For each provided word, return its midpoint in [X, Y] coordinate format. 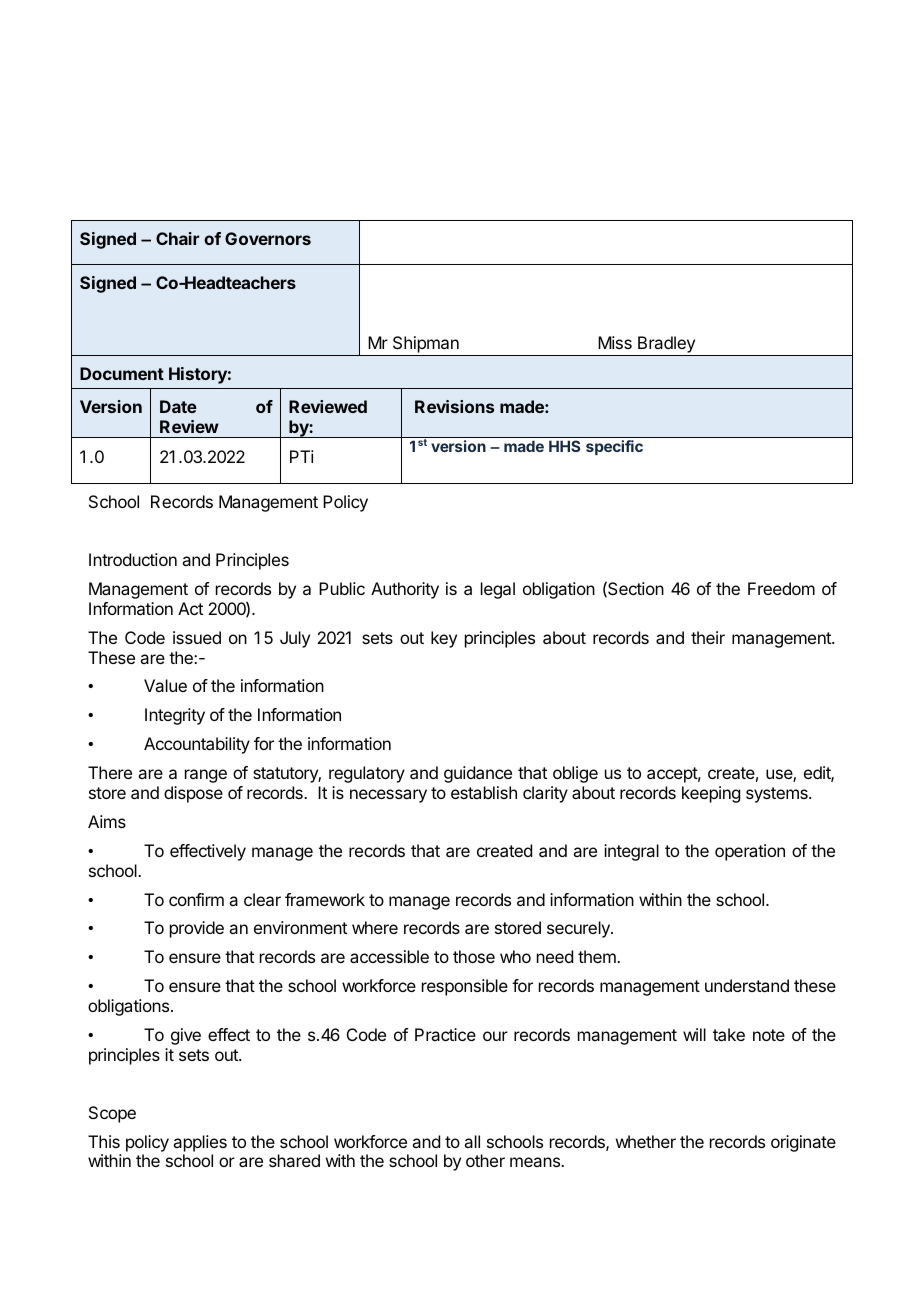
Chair [177, 238]
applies [200, 1143]
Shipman [426, 344]
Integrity [175, 716]
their [708, 637]
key [444, 639]
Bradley [666, 346]
